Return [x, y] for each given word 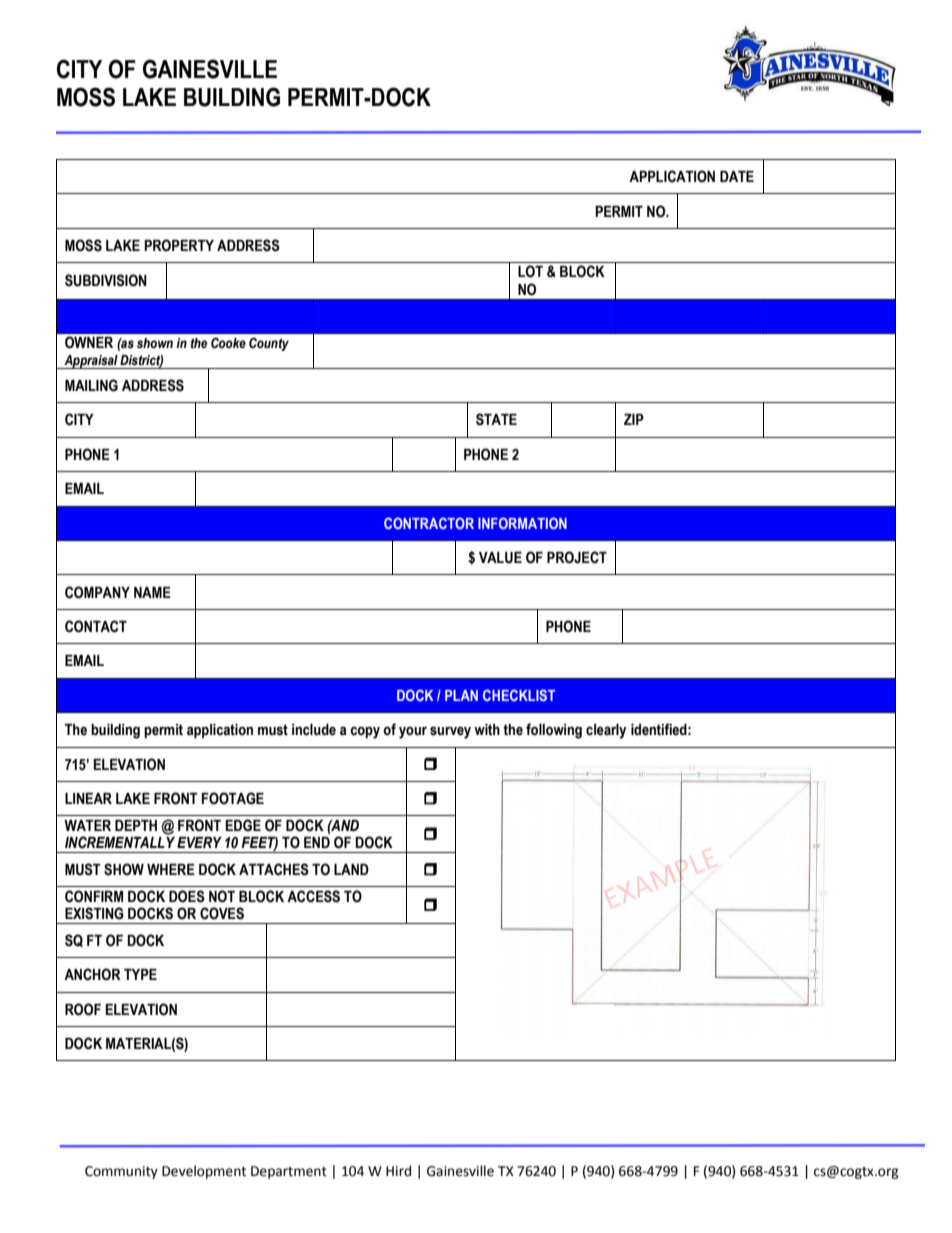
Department [289, 1172]
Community [121, 1172]
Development [204, 1172]
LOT [530, 271]
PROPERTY [179, 245]
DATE [737, 176]
